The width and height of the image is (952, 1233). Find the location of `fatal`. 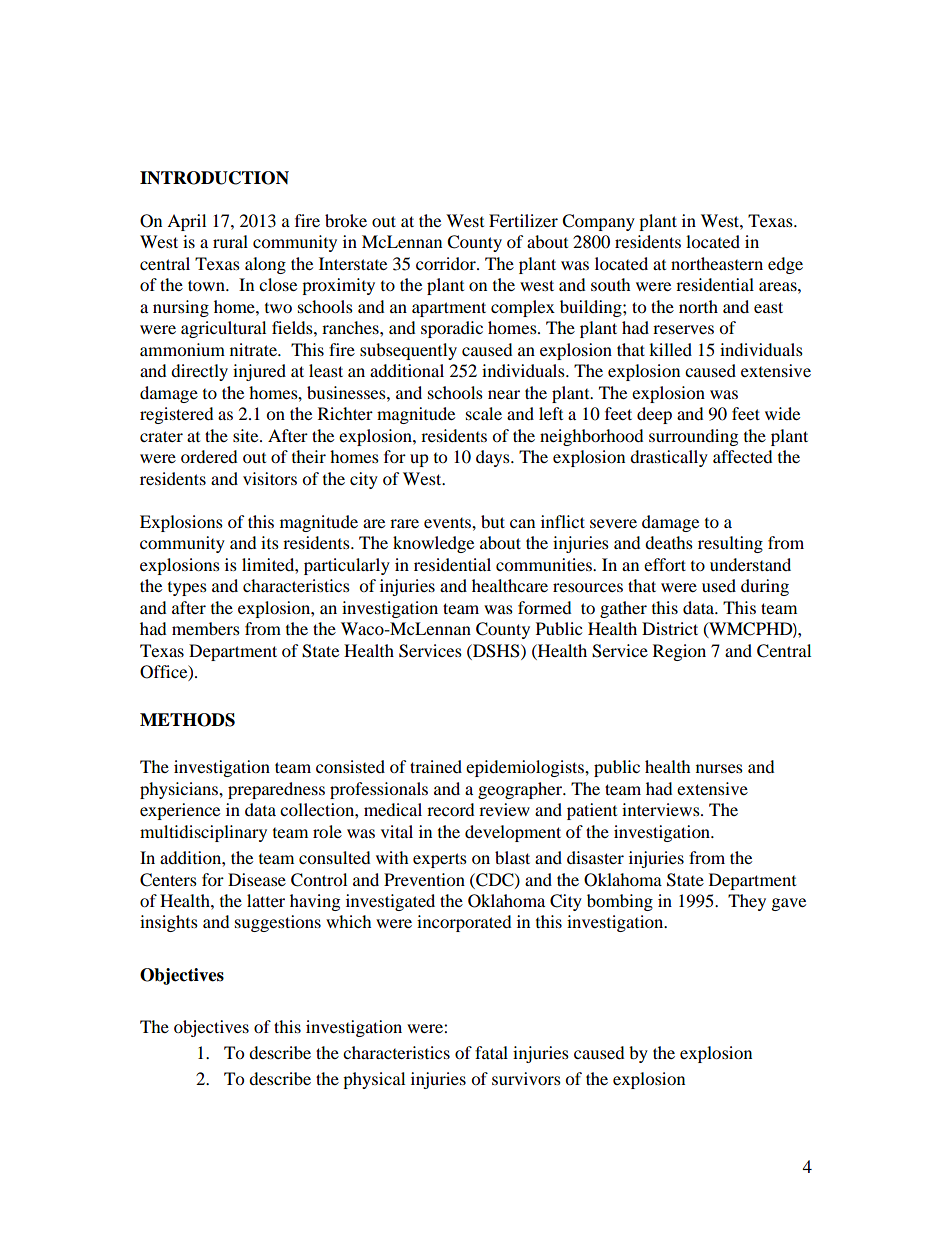

fatal is located at coordinates (491, 1052).
